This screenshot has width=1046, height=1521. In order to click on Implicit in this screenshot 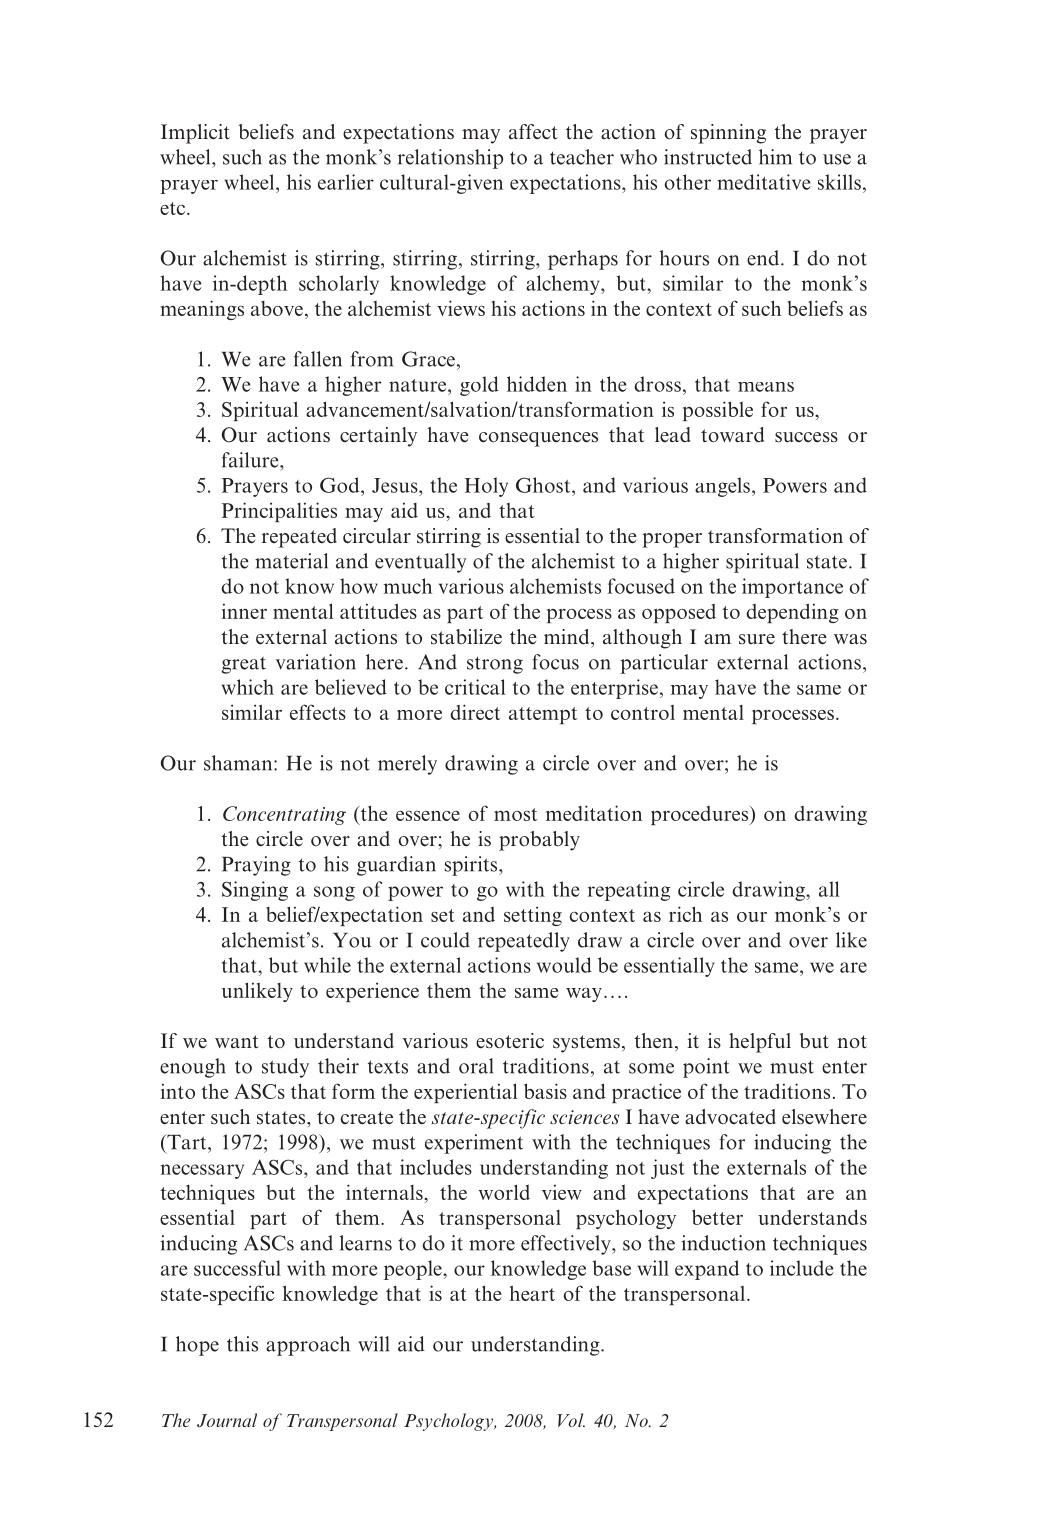, I will do `click(195, 134)`.
